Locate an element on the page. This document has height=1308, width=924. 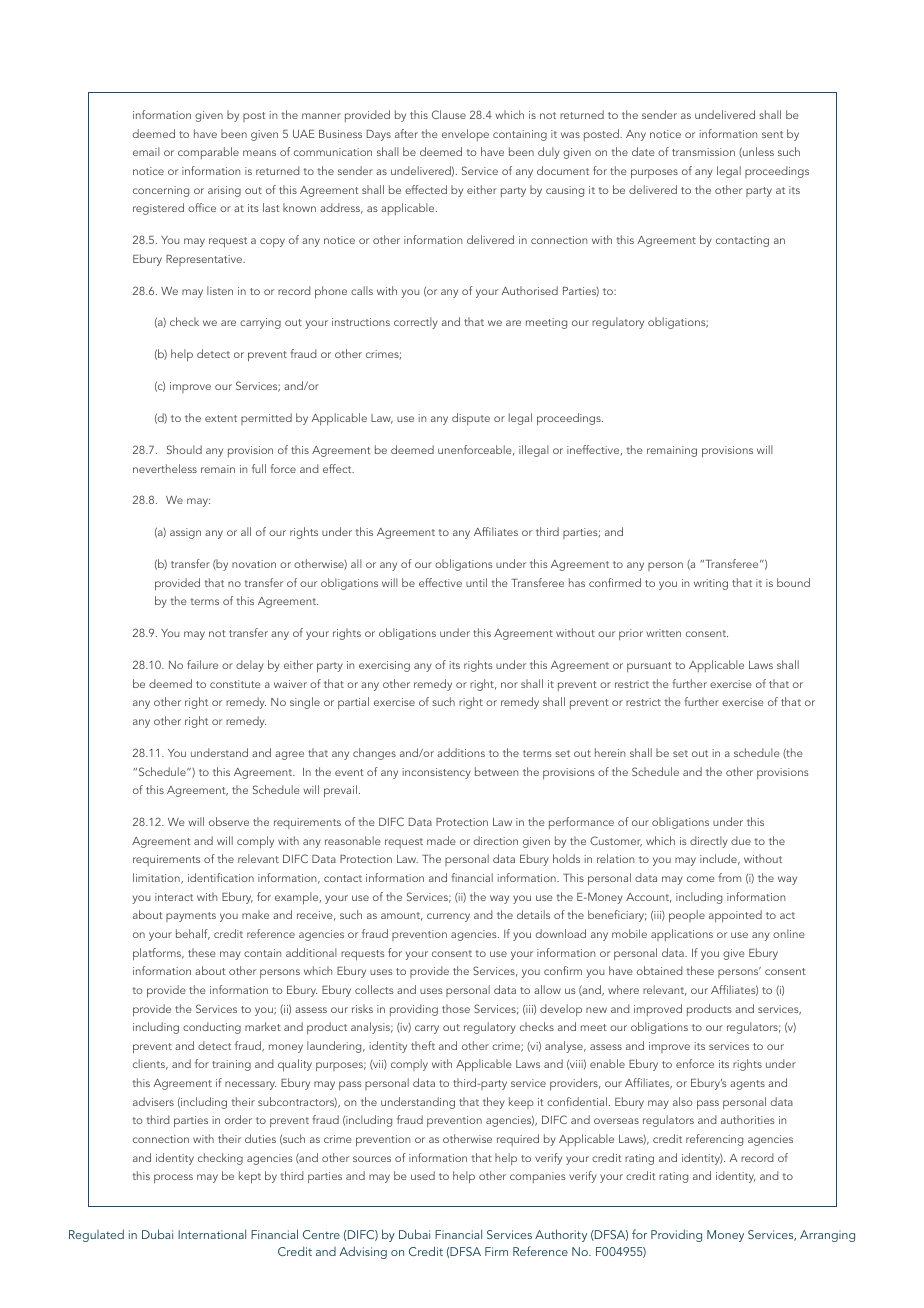
Clause is located at coordinates (449, 114).
